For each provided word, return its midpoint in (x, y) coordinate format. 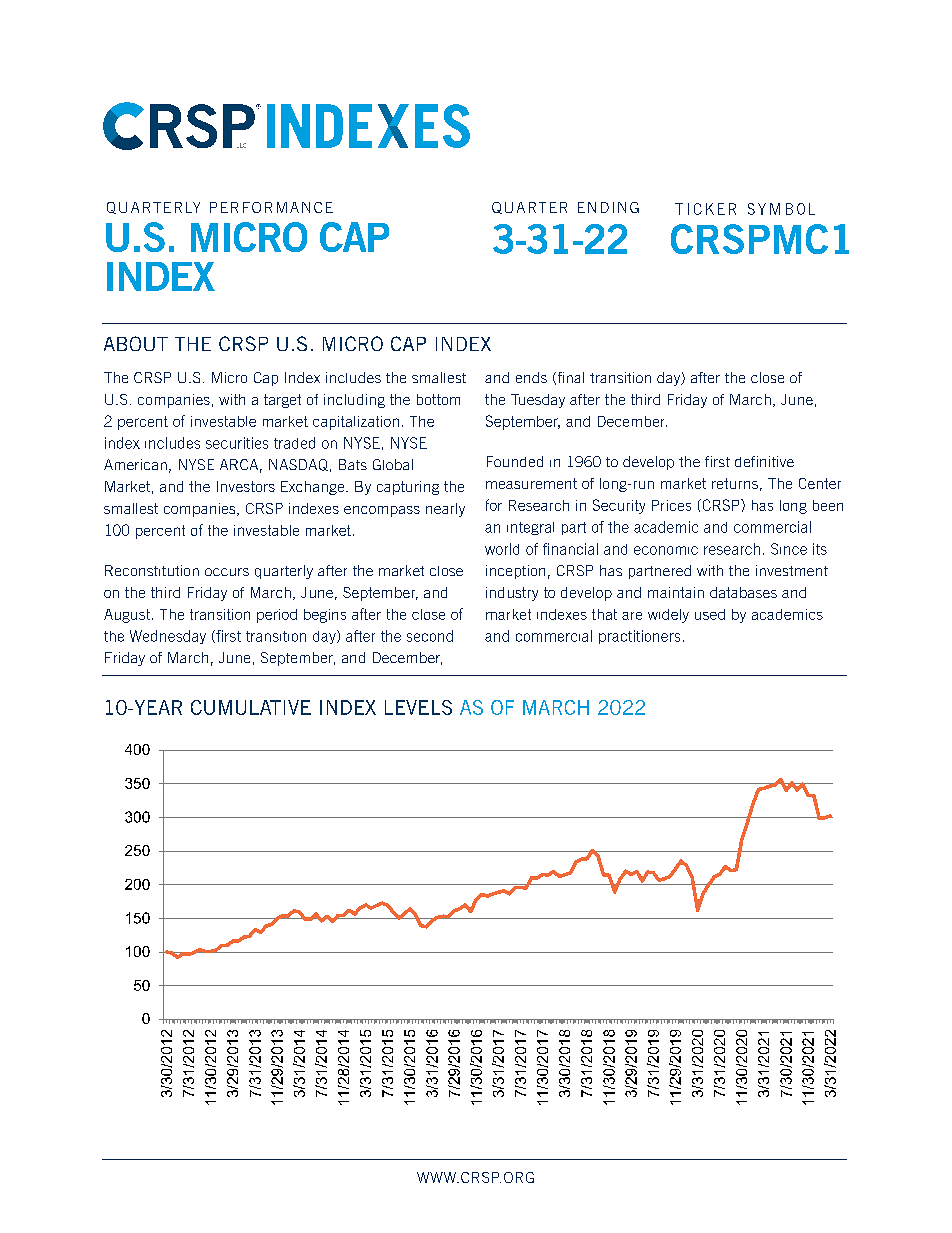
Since (789, 549)
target (282, 401)
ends (531, 377)
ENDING (608, 207)
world (502, 549)
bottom (438, 399)
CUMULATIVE (251, 707)
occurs (227, 572)
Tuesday (538, 401)
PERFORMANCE (271, 207)
